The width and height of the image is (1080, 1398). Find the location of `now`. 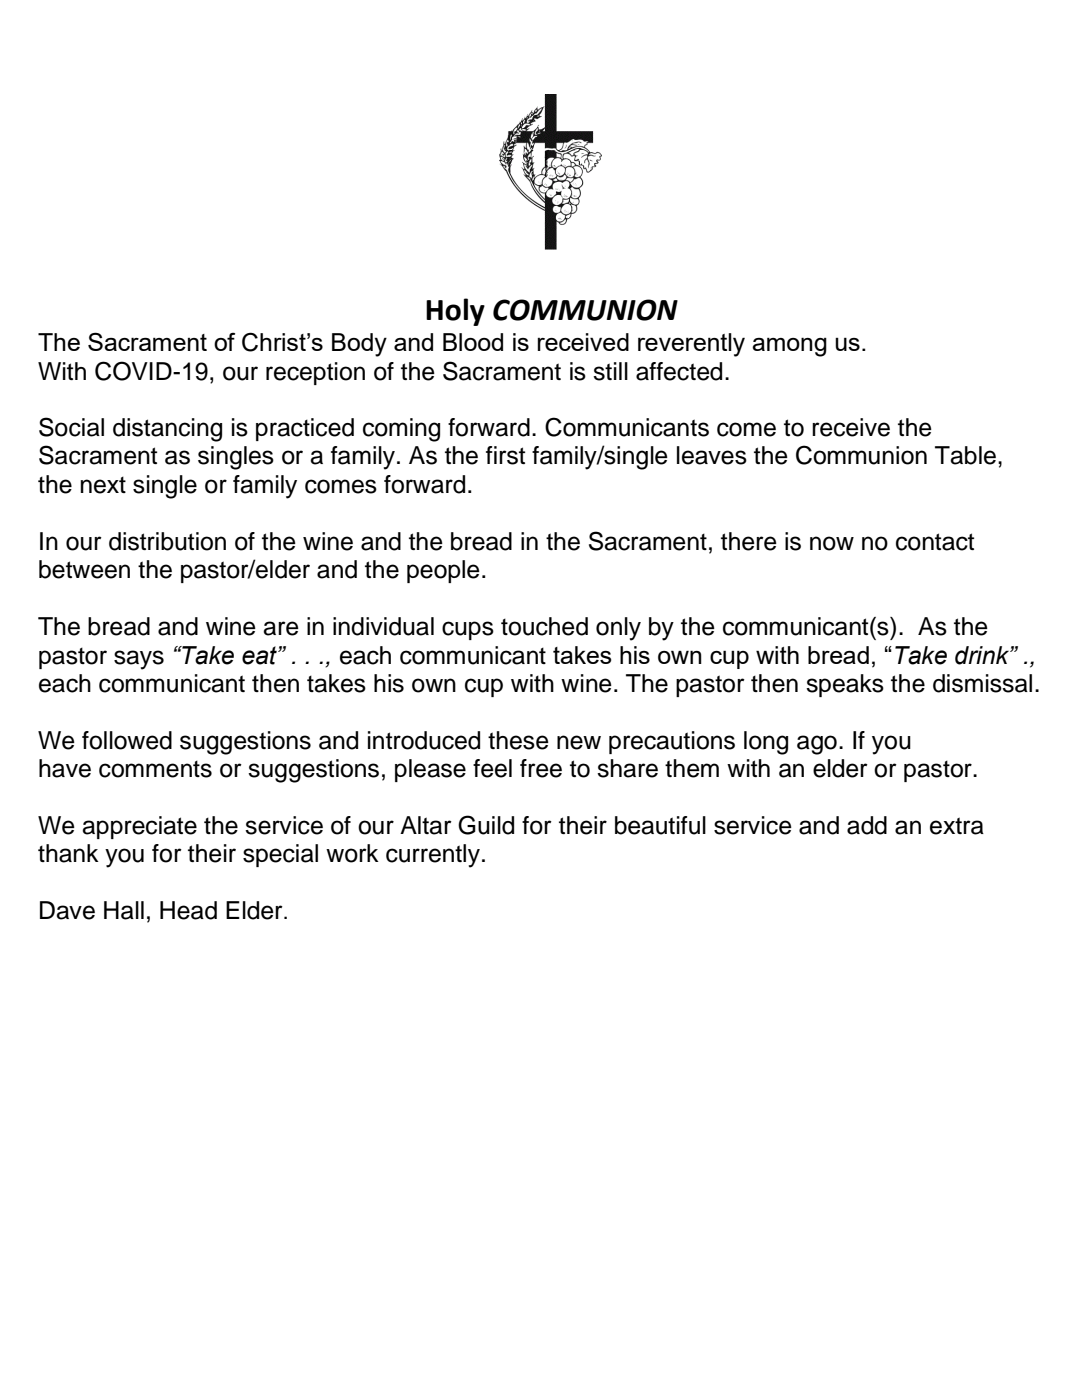

now is located at coordinates (832, 543).
